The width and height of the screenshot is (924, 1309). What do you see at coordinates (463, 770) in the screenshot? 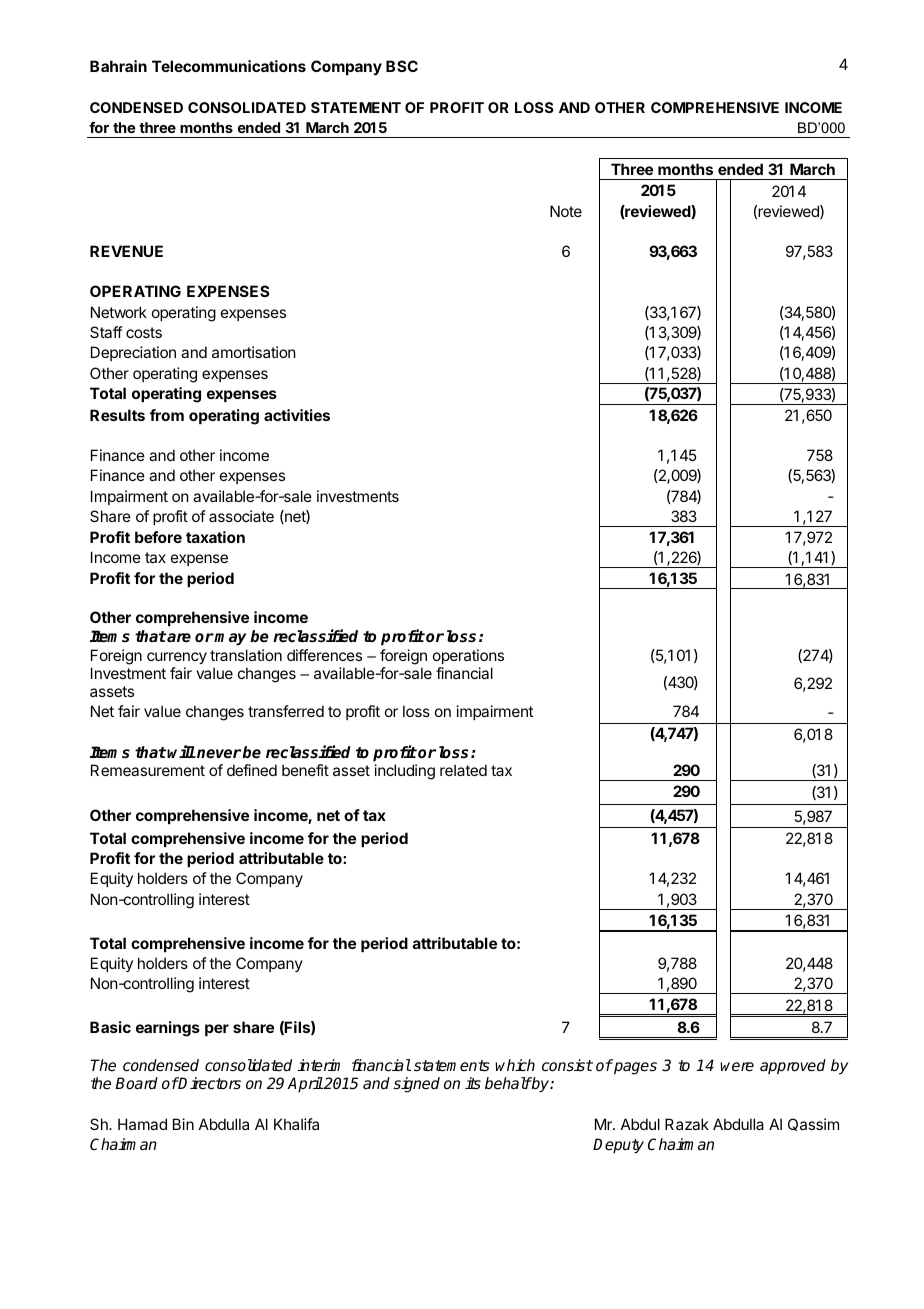
I see `related` at bounding box center [463, 770].
